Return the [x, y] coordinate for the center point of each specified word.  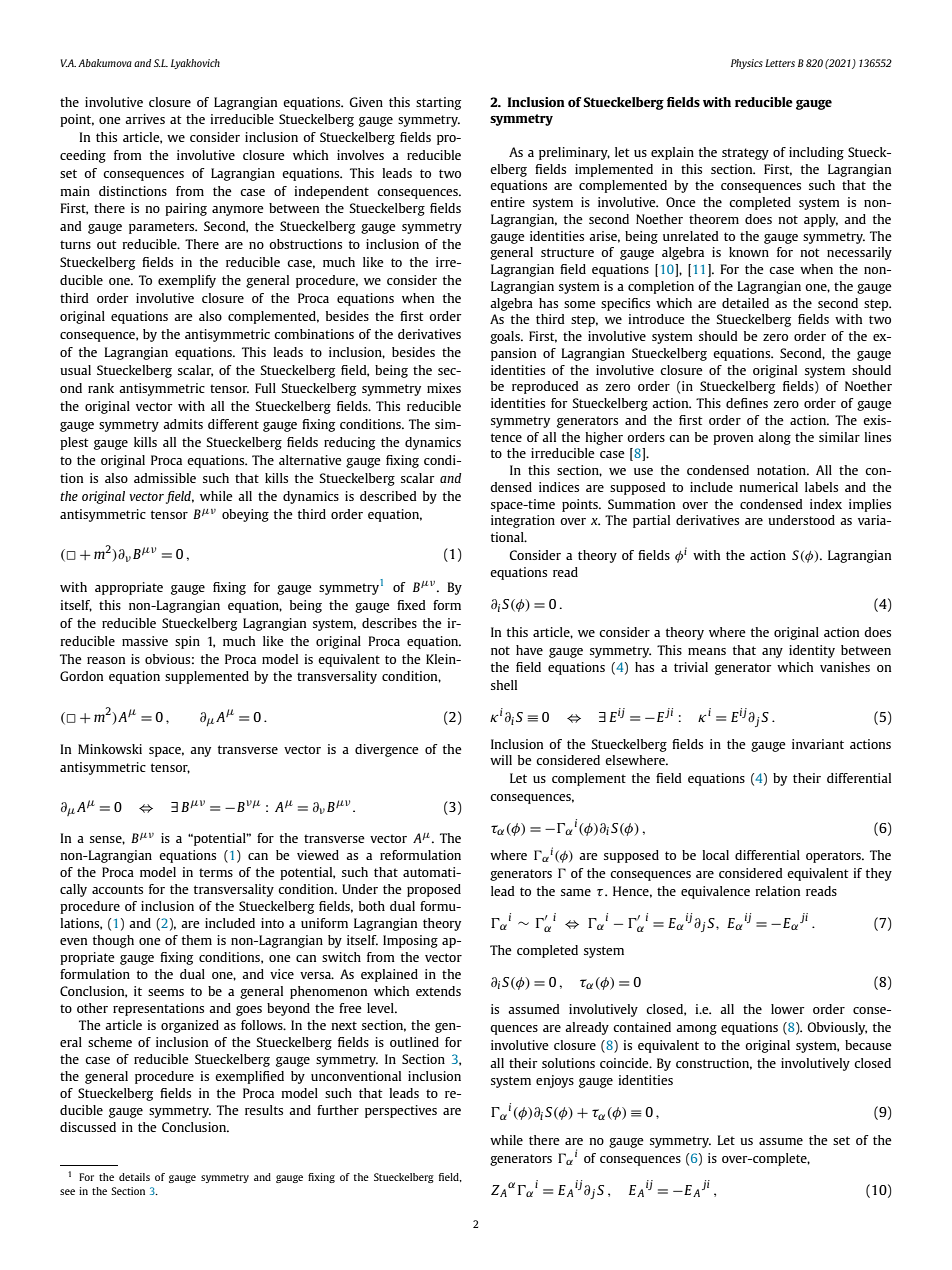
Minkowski [110, 749]
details [134, 1177]
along [774, 438]
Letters [780, 63]
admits [183, 424]
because [868, 1045]
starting [438, 103]
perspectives [401, 1111]
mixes [444, 388]
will [501, 760]
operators [834, 857]
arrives [145, 119]
